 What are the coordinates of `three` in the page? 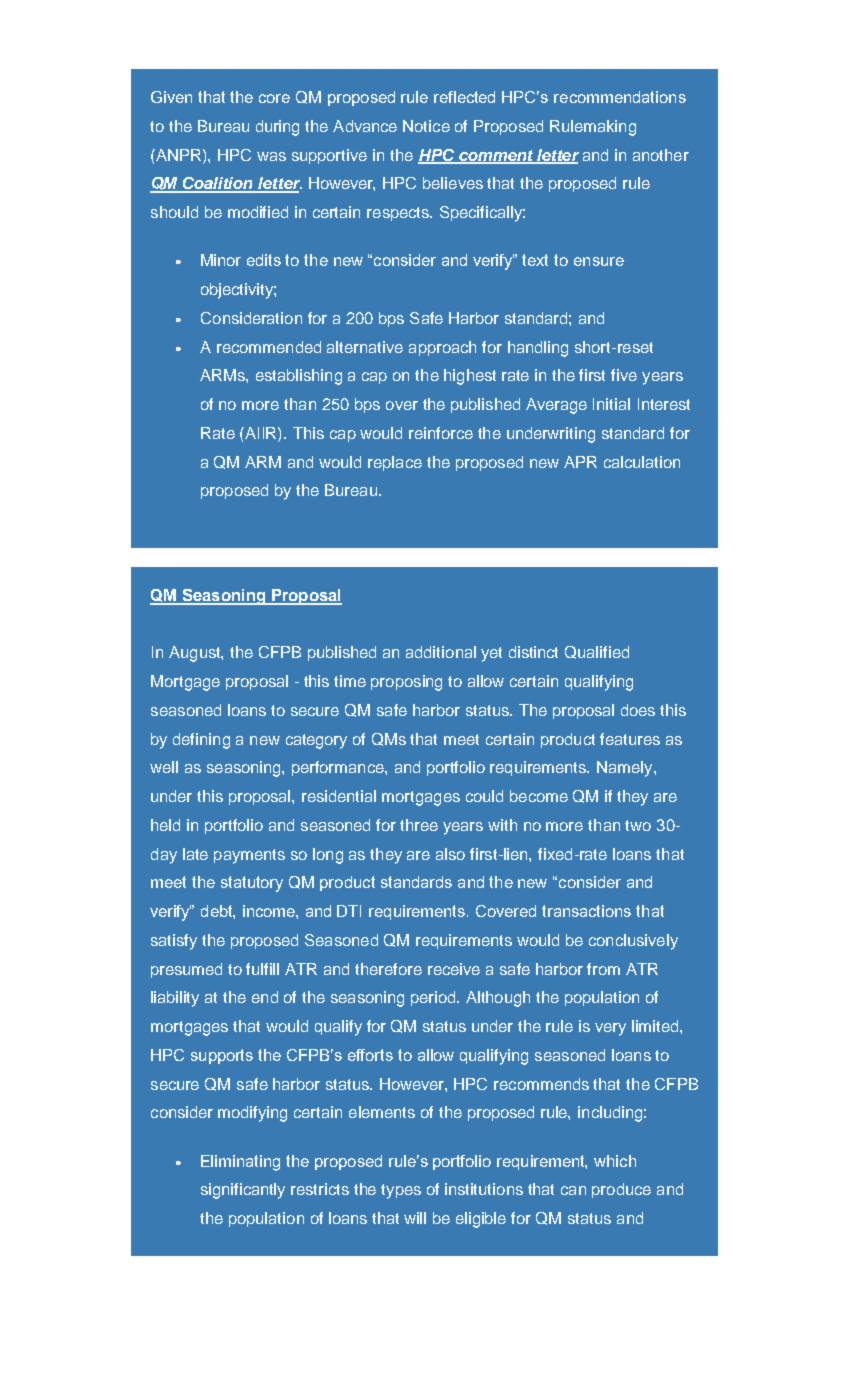 It's located at (419, 825).
